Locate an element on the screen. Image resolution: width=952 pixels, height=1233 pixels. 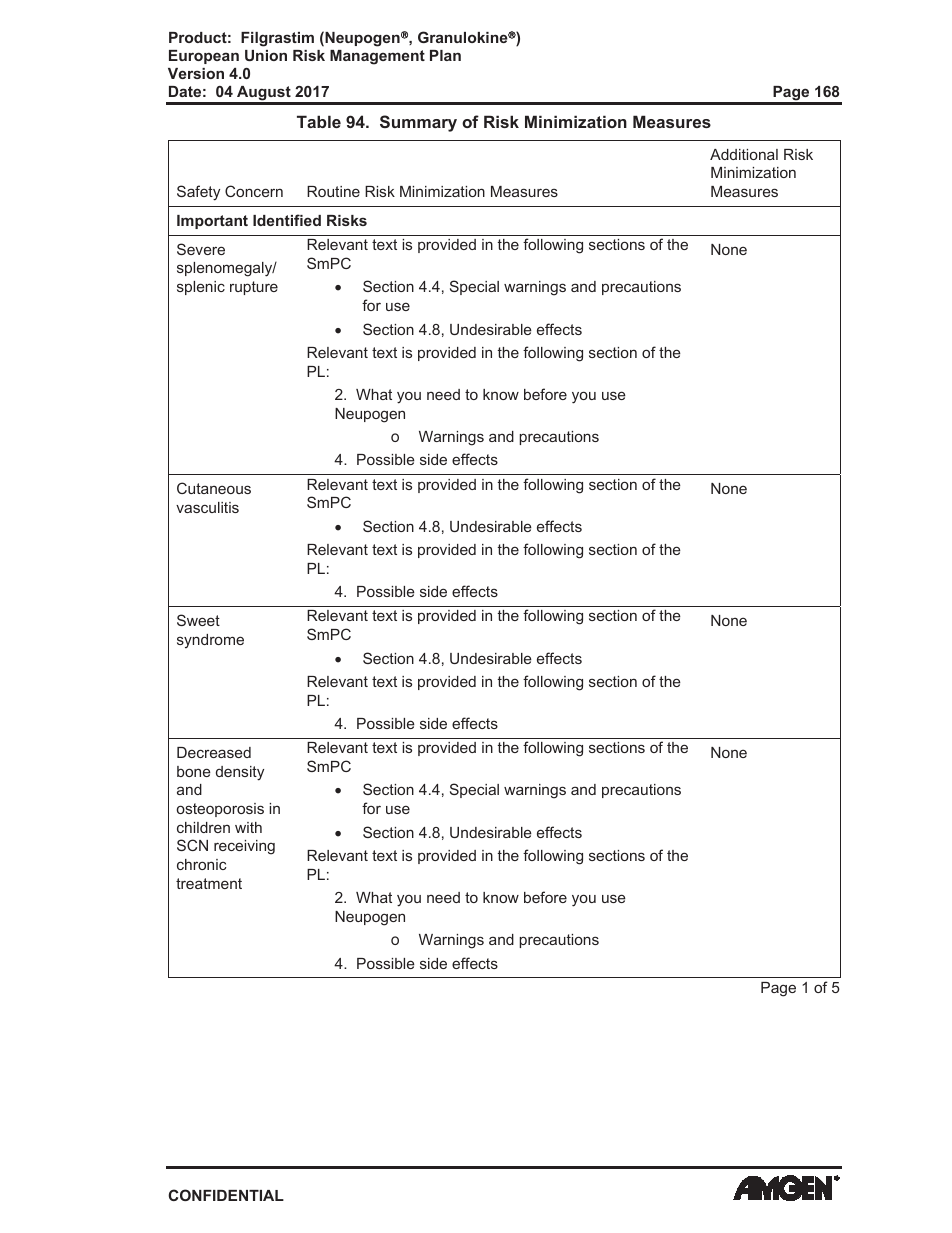
Summary is located at coordinates (418, 123).
